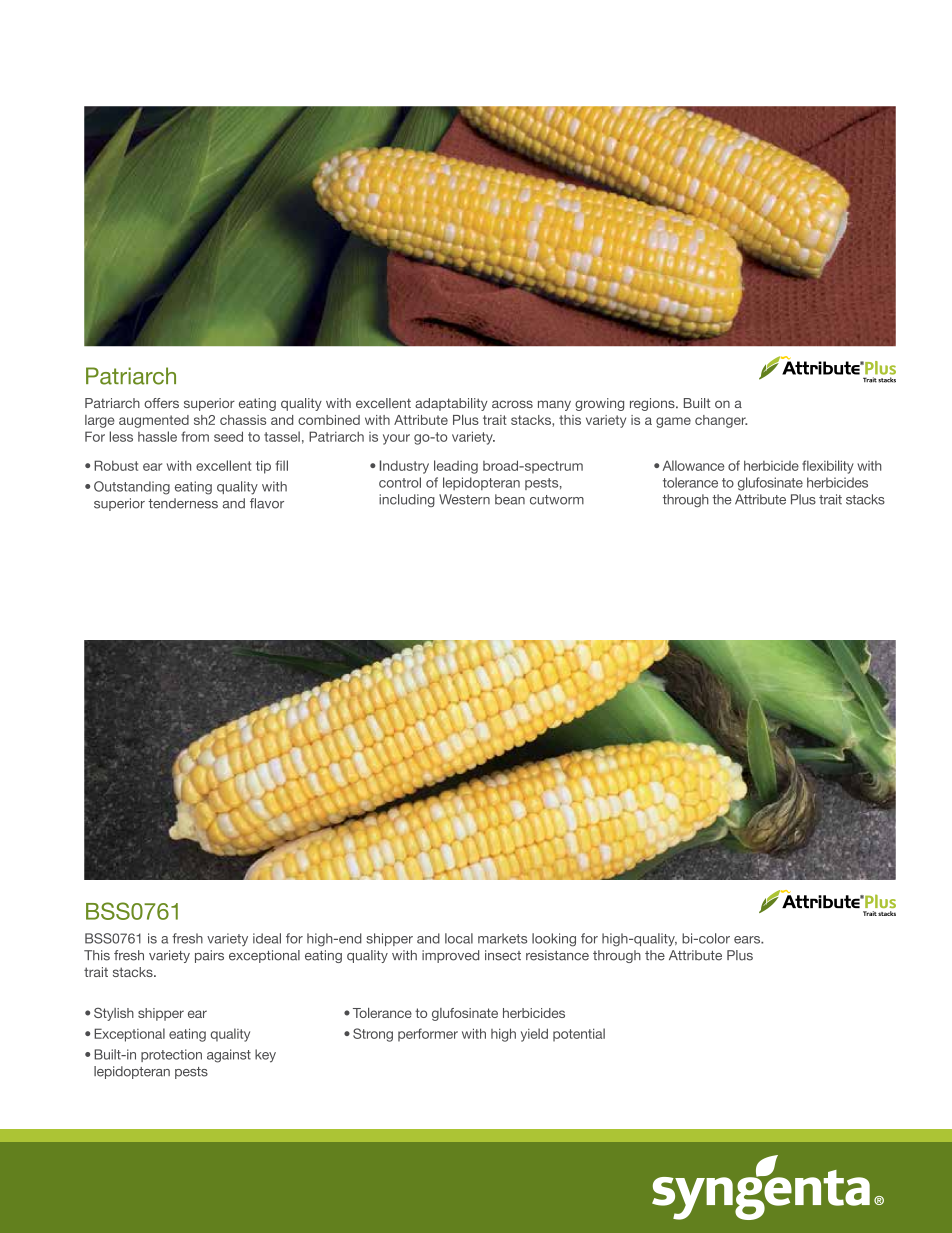 The width and height of the page is (952, 1233). What do you see at coordinates (451, 404) in the page?
I see `adaptability` at bounding box center [451, 404].
